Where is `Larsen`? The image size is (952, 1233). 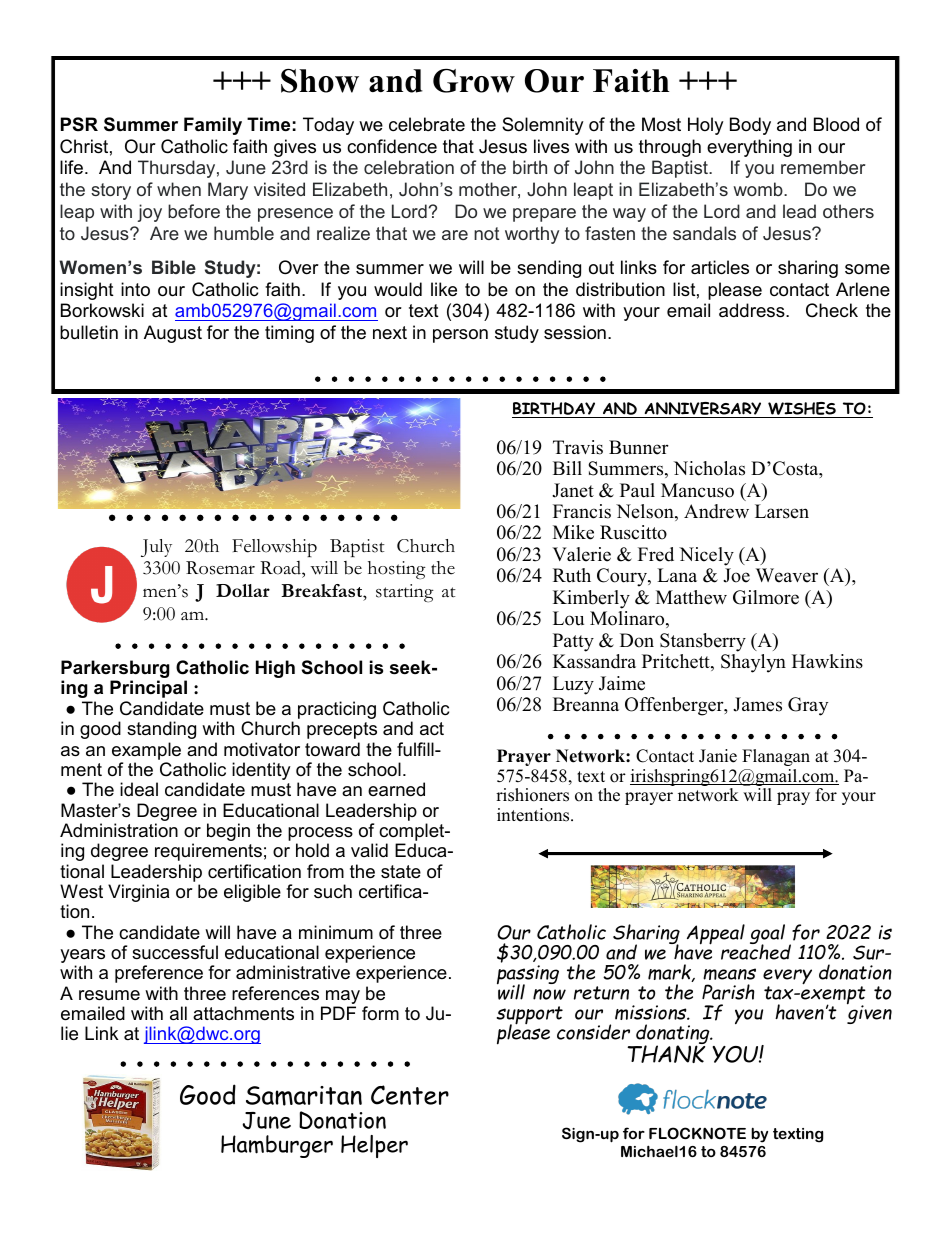
Larsen is located at coordinates (782, 511).
